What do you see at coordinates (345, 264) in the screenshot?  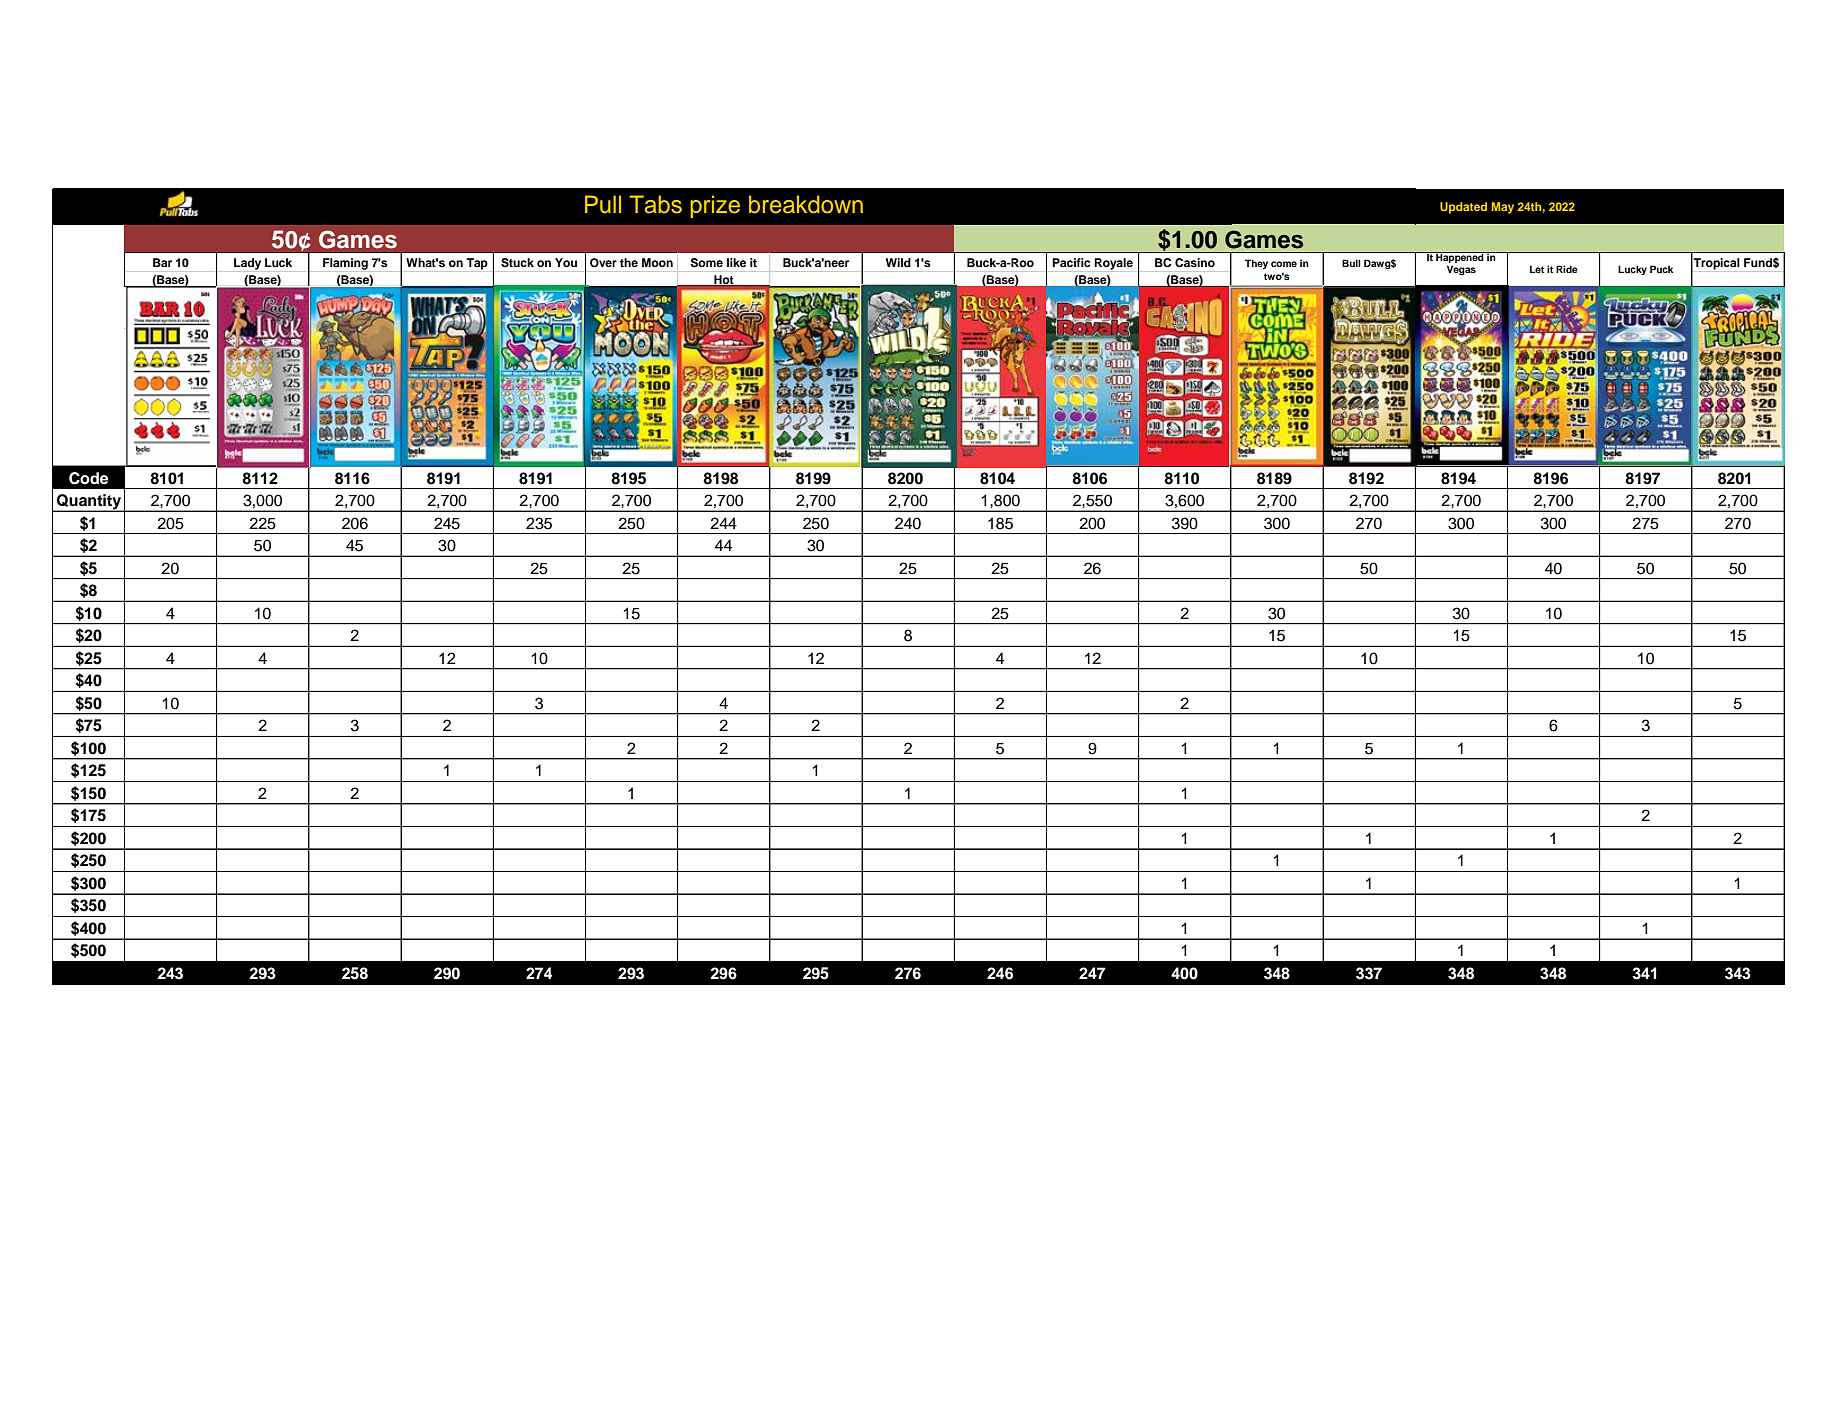 I see `Flaming` at bounding box center [345, 264].
